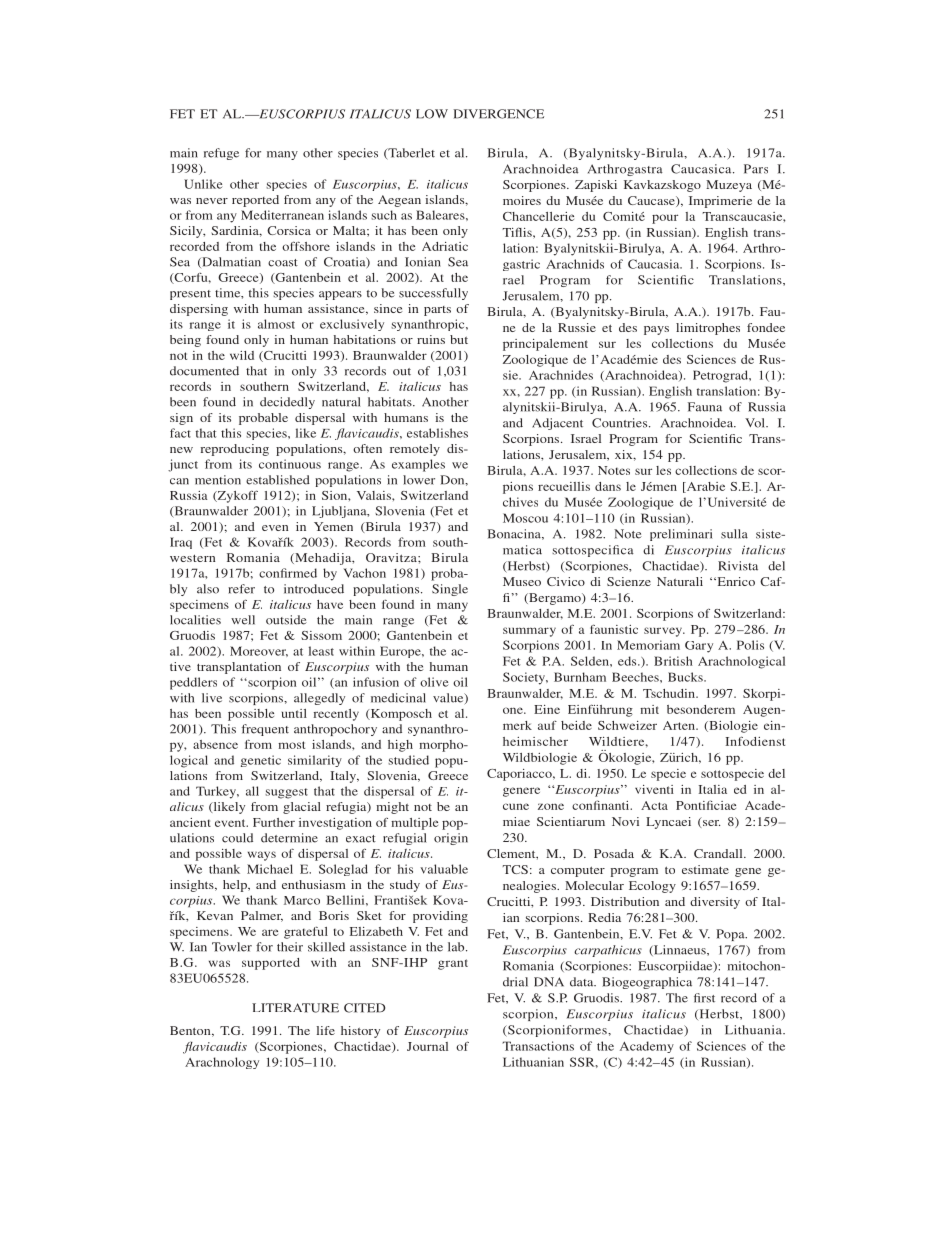  I want to click on Pars, so click(756, 169).
